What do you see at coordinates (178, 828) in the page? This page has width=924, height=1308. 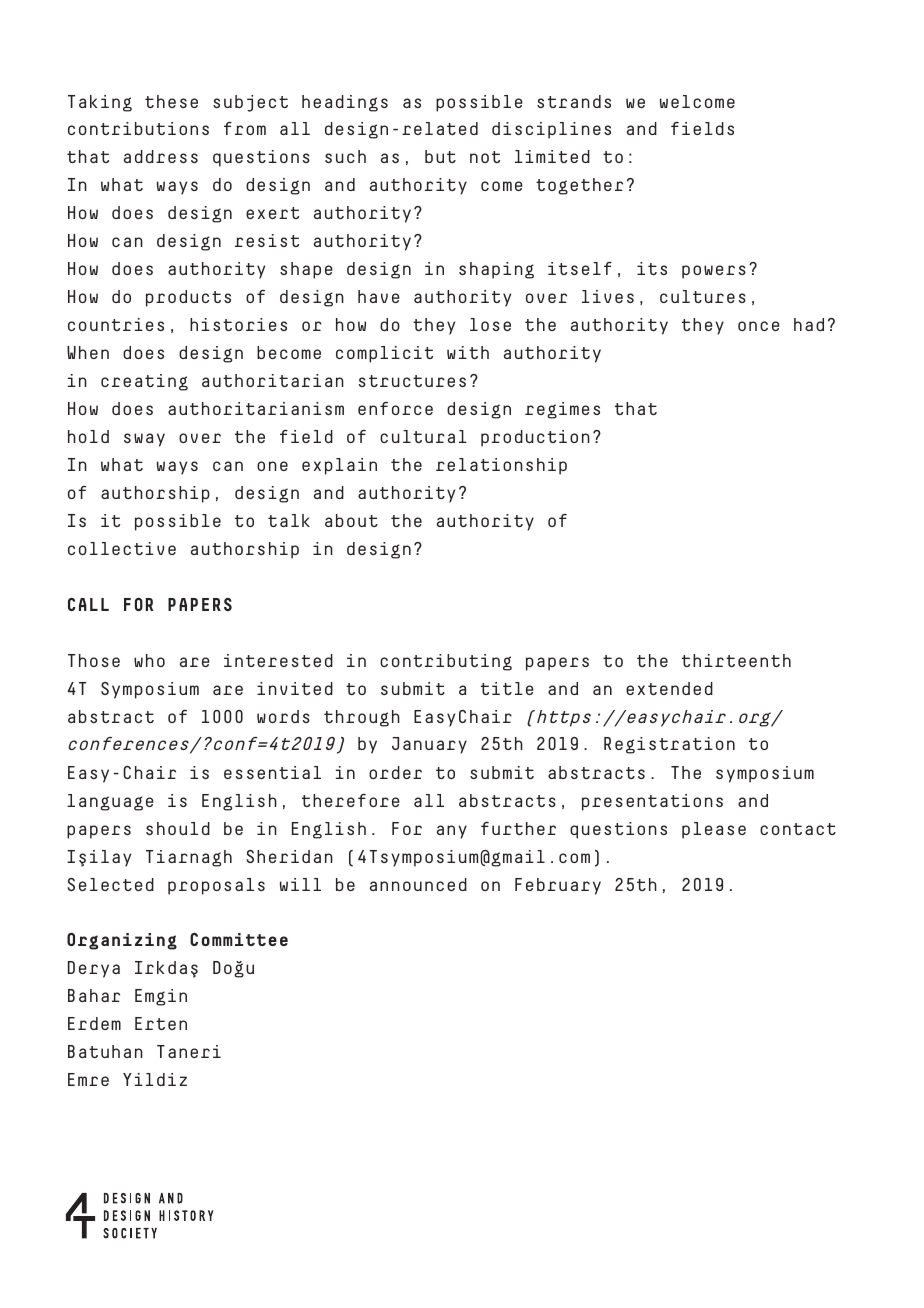 I see `should` at bounding box center [178, 828].
